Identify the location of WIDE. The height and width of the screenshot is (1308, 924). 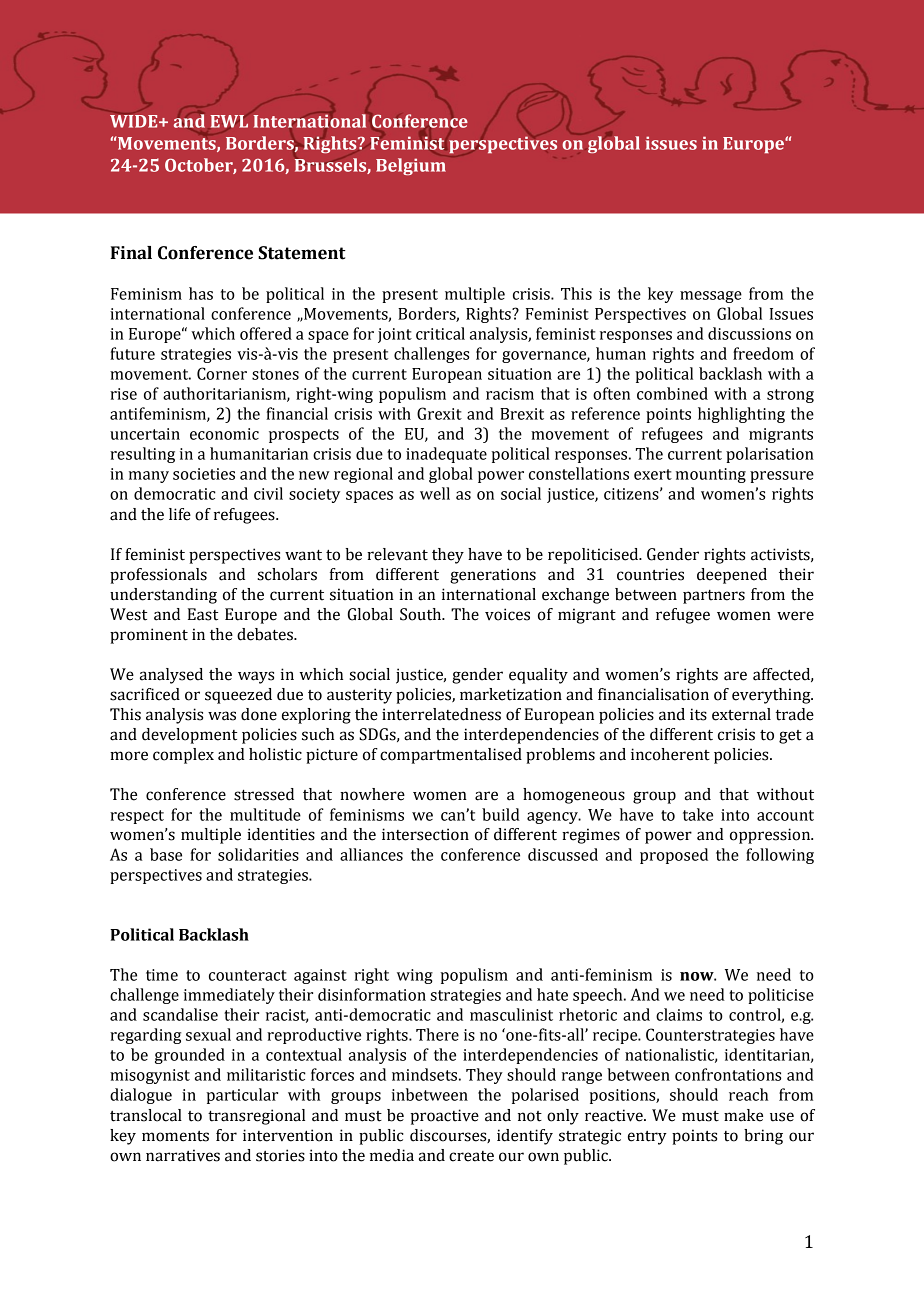
(135, 121).
